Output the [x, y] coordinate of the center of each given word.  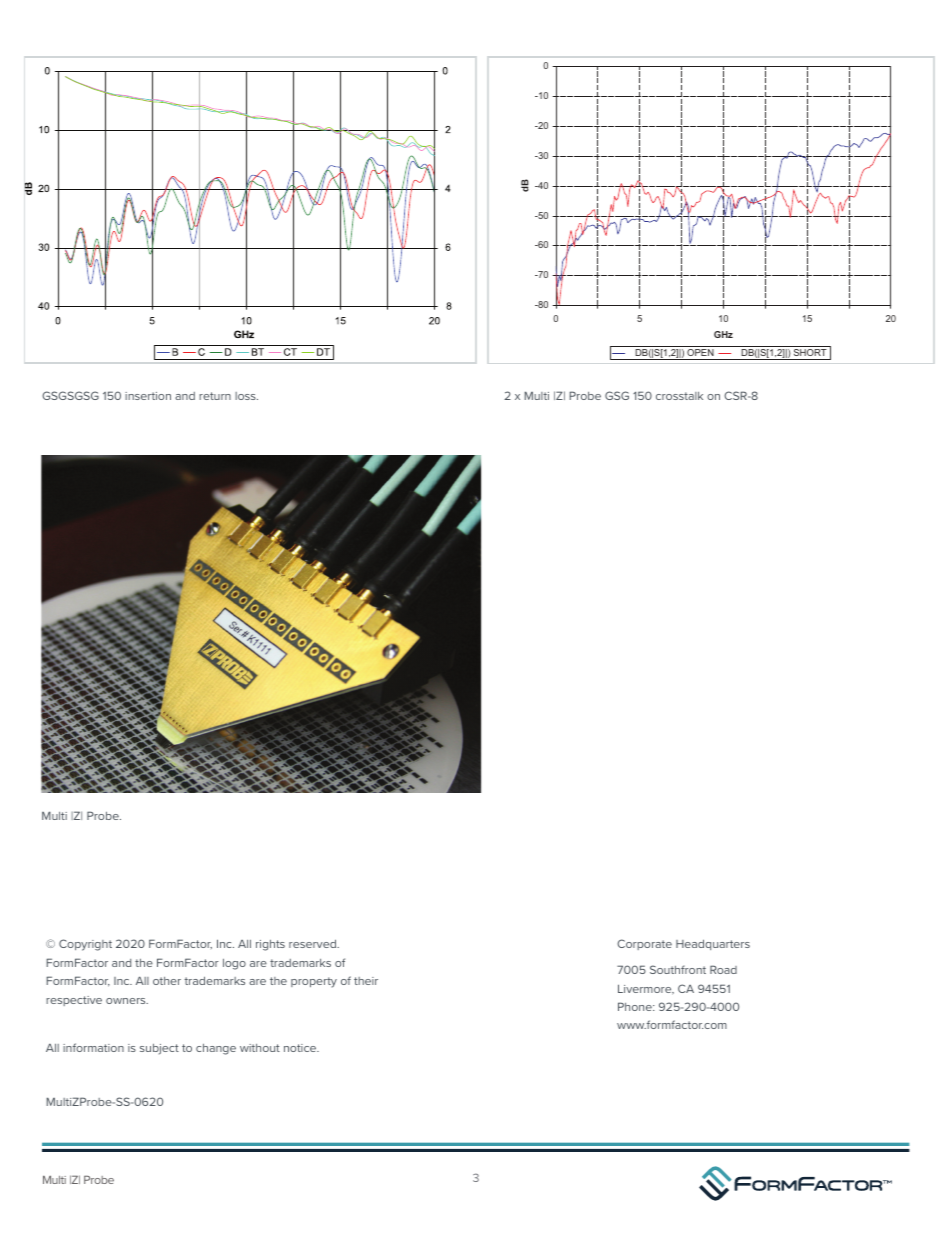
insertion [148, 396]
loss [246, 396]
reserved [314, 943]
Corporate [644, 944]
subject [159, 1049]
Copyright [85, 945]
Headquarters [713, 944]
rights [270, 945]
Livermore [646, 989]
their [366, 981]
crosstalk [679, 396]
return [215, 396]
